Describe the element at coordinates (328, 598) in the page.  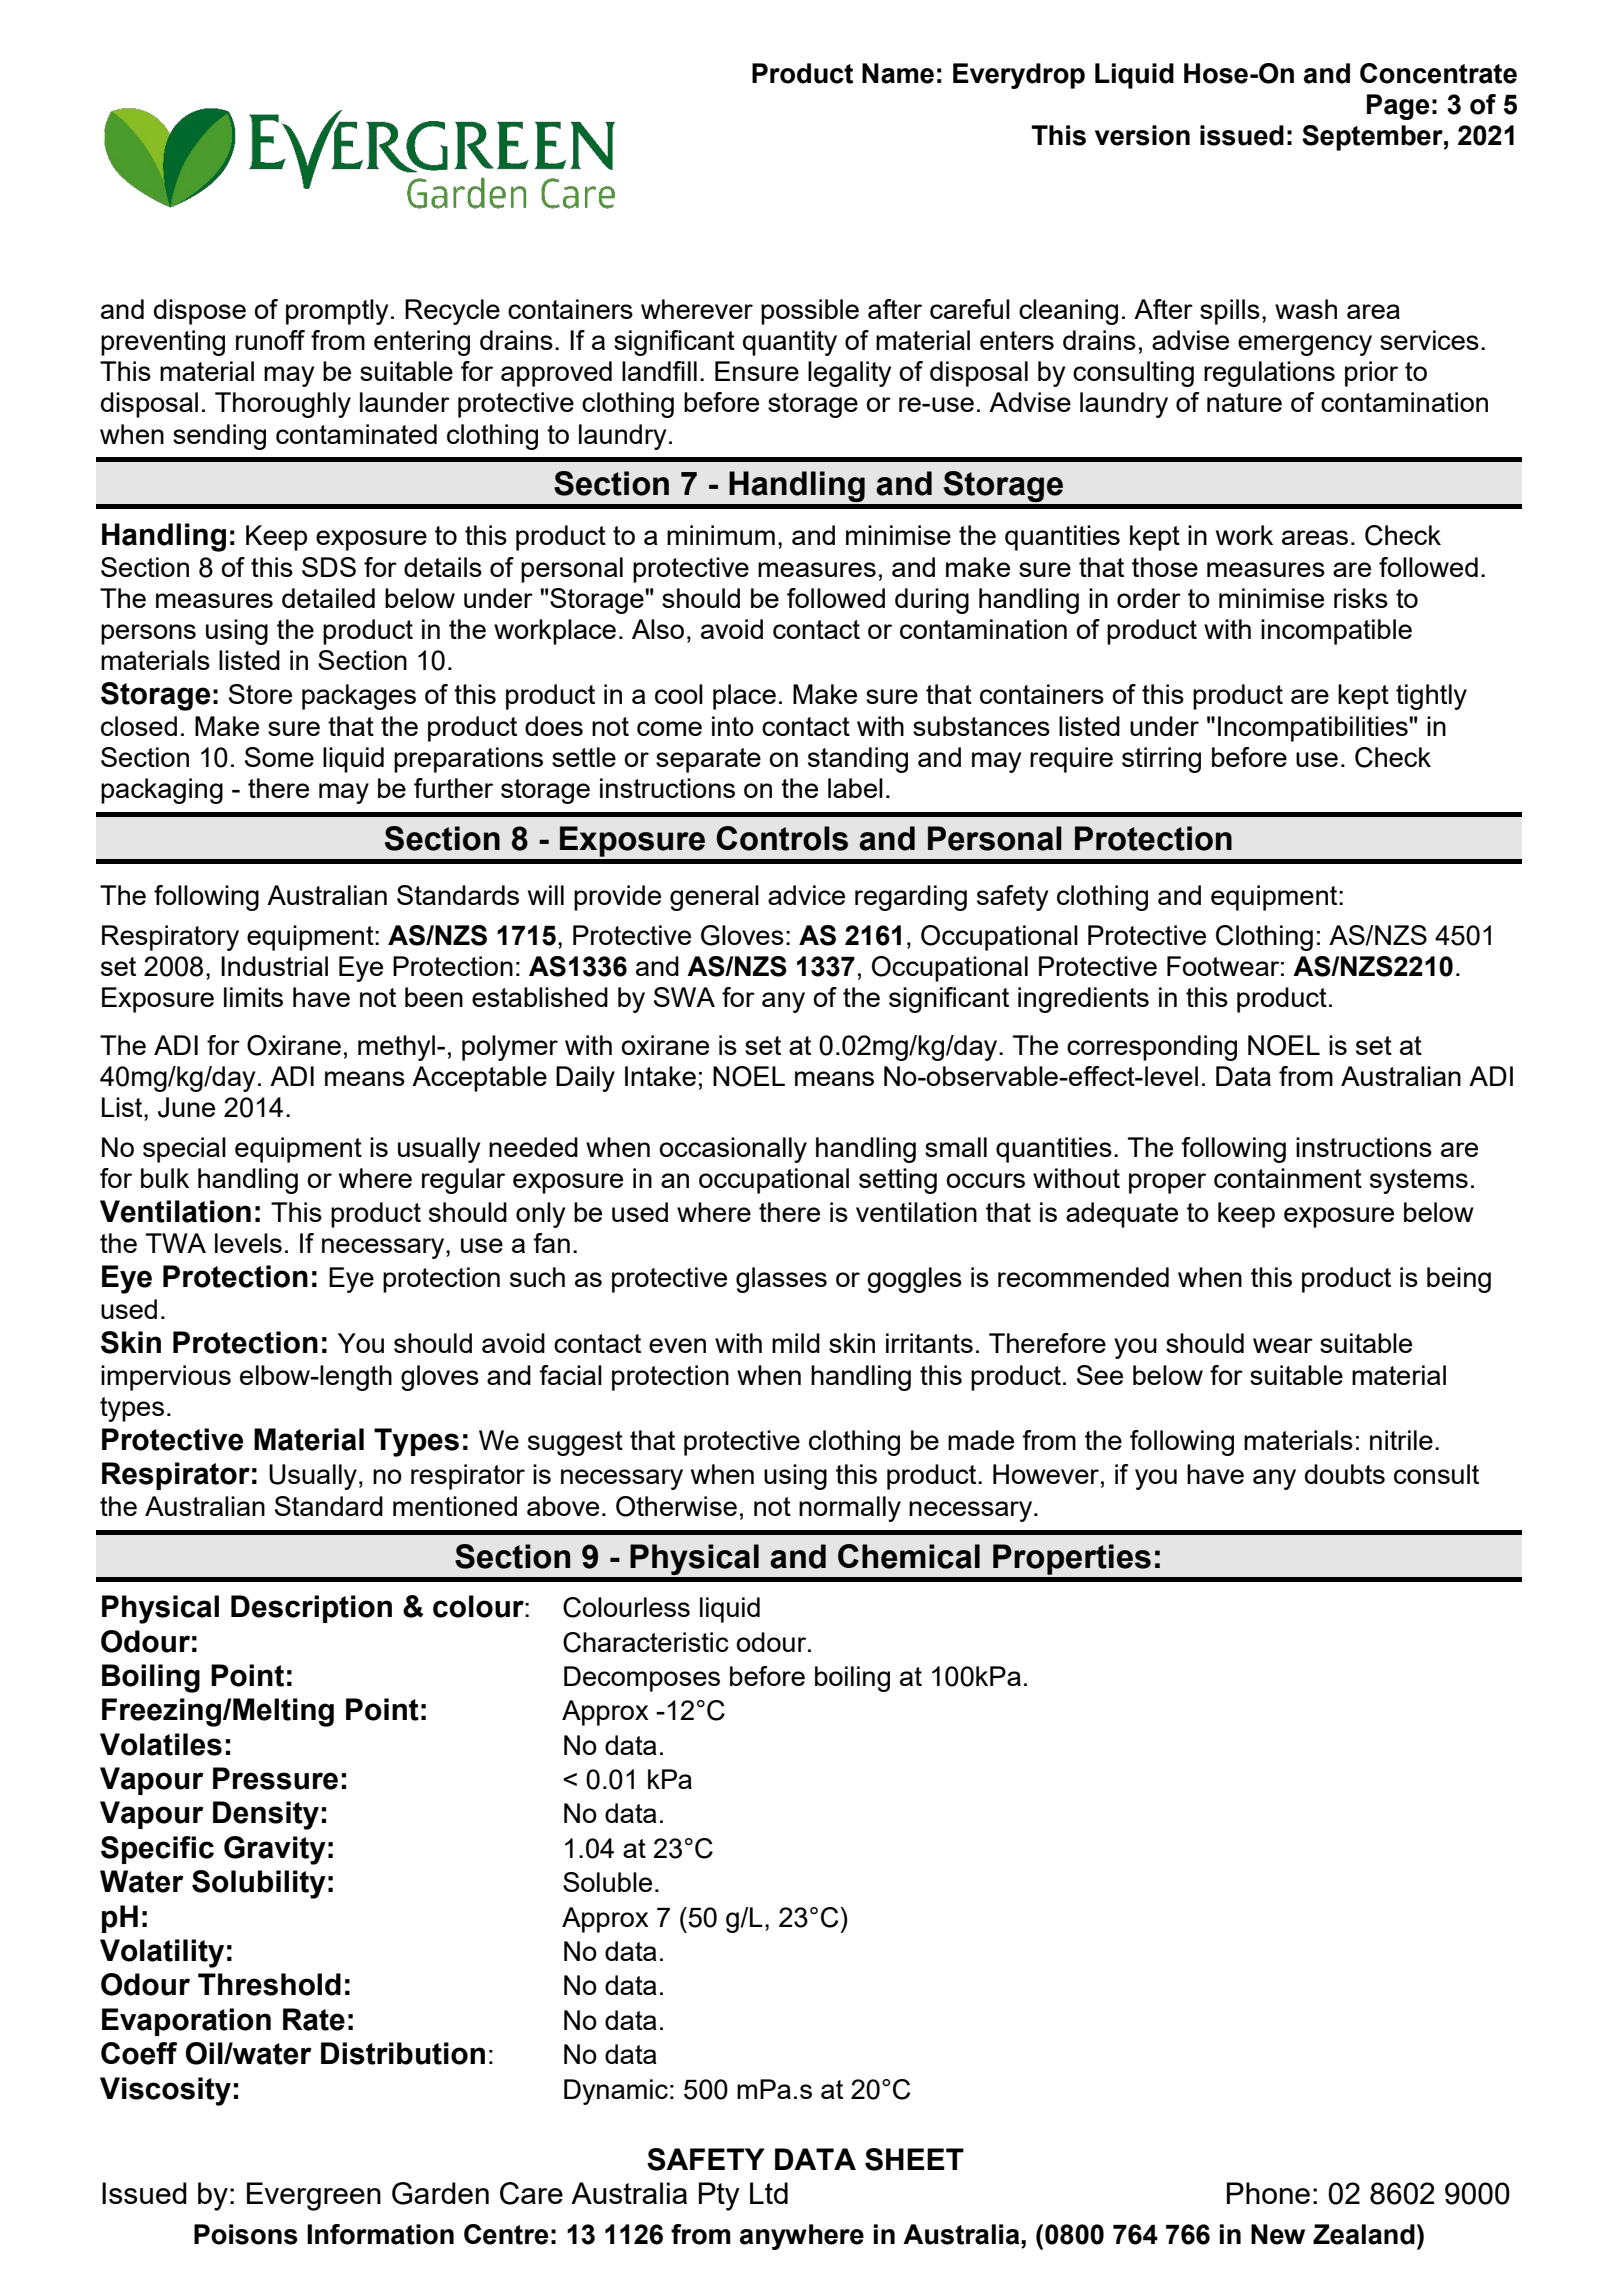
I see `detailed` at that location.
